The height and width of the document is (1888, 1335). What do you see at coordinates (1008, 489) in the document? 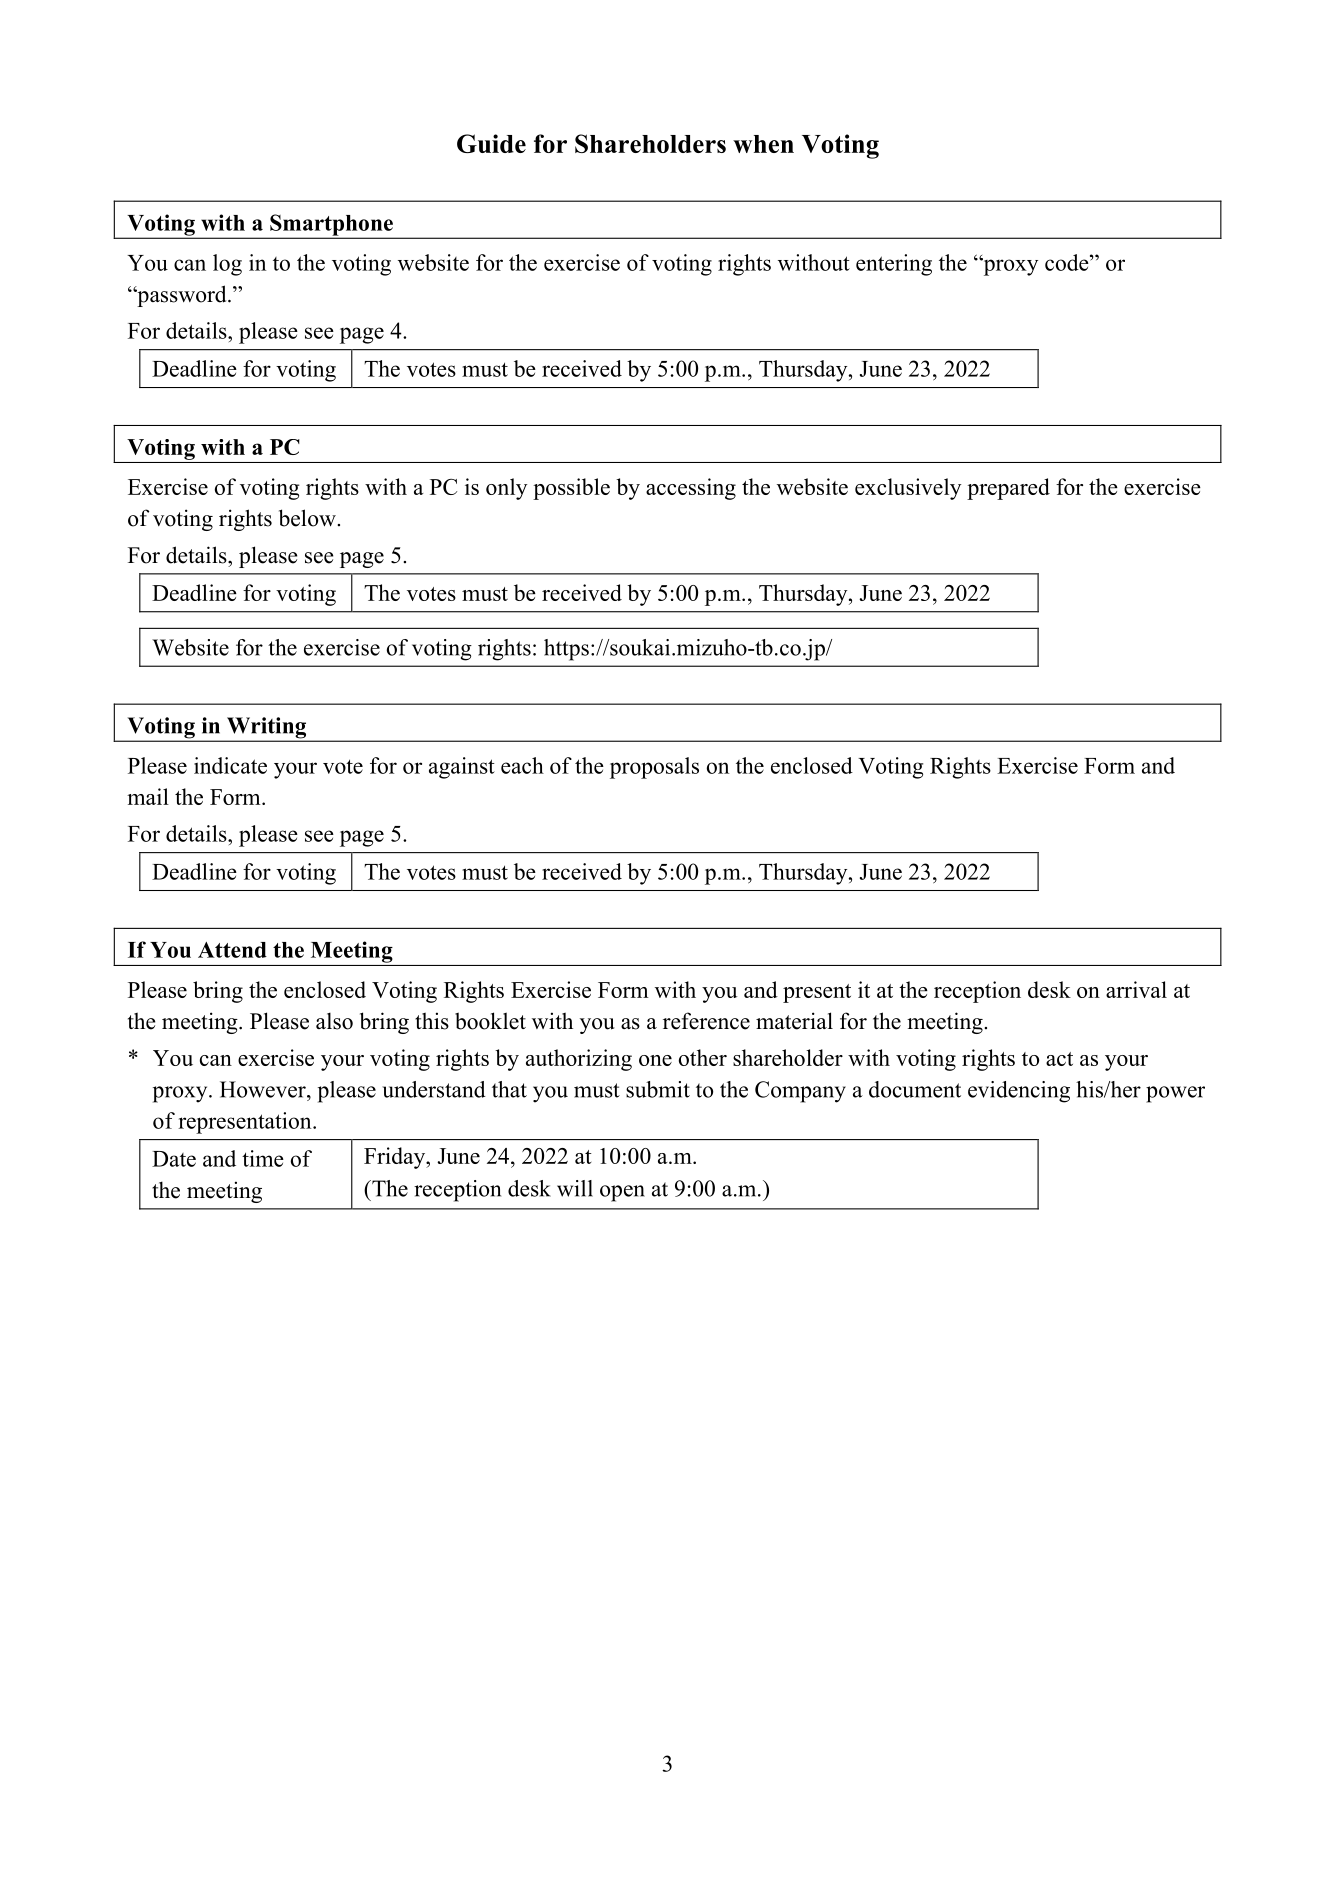
I see `prepared` at bounding box center [1008, 489].
